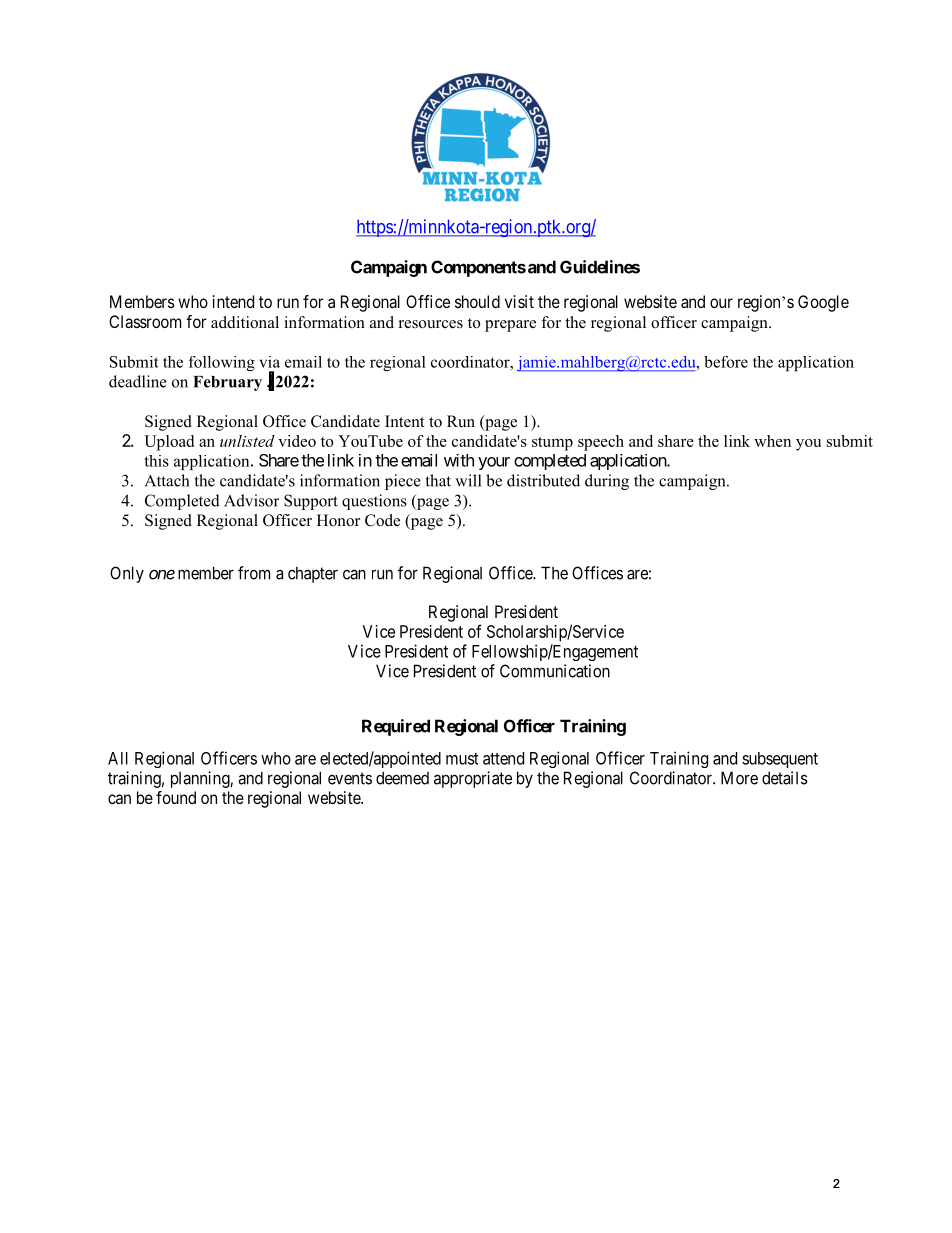 This screenshot has width=952, height=1233. What do you see at coordinates (772, 441) in the screenshot?
I see `when` at bounding box center [772, 441].
